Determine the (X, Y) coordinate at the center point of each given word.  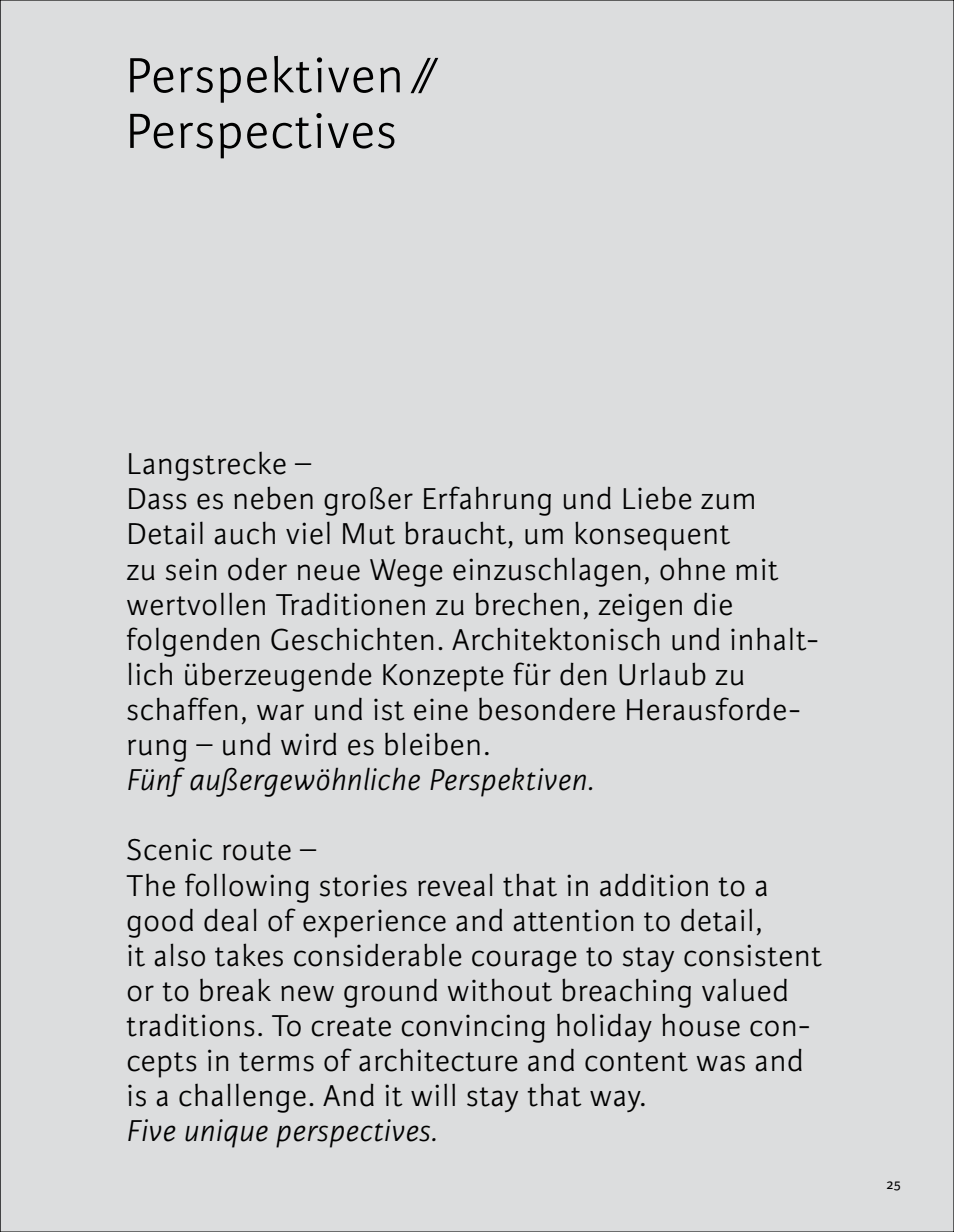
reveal (455, 885)
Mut (369, 534)
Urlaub (662, 674)
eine (441, 709)
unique (226, 1133)
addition (654, 885)
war (280, 712)
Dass (158, 499)
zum (727, 501)
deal (230, 920)
